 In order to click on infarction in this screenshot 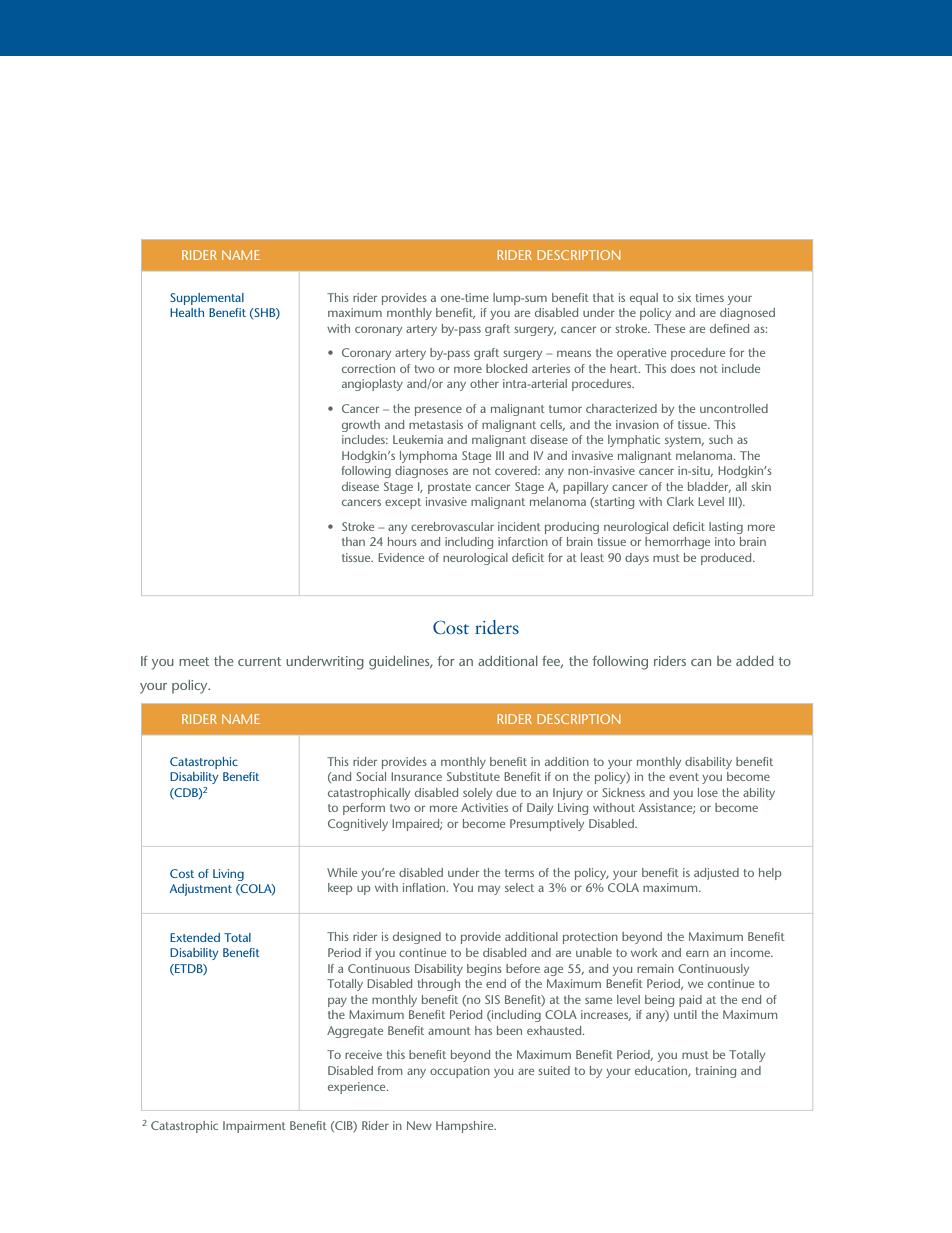, I will do `click(523, 541)`.
